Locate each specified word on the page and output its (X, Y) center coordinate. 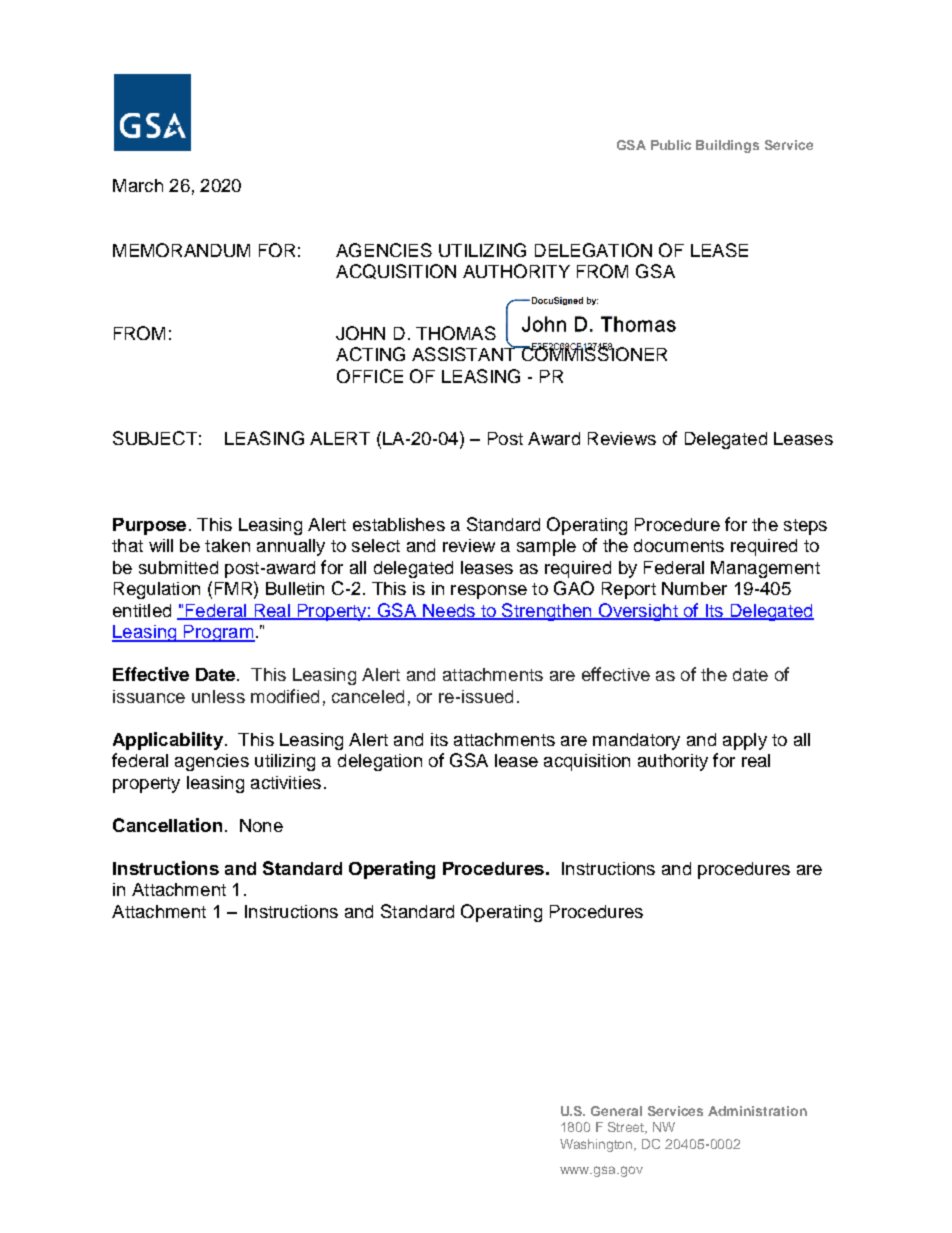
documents (679, 545)
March (138, 185)
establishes (399, 524)
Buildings (727, 146)
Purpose (149, 526)
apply (745, 741)
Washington (598, 1145)
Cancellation (167, 825)
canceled (368, 696)
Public (671, 145)
